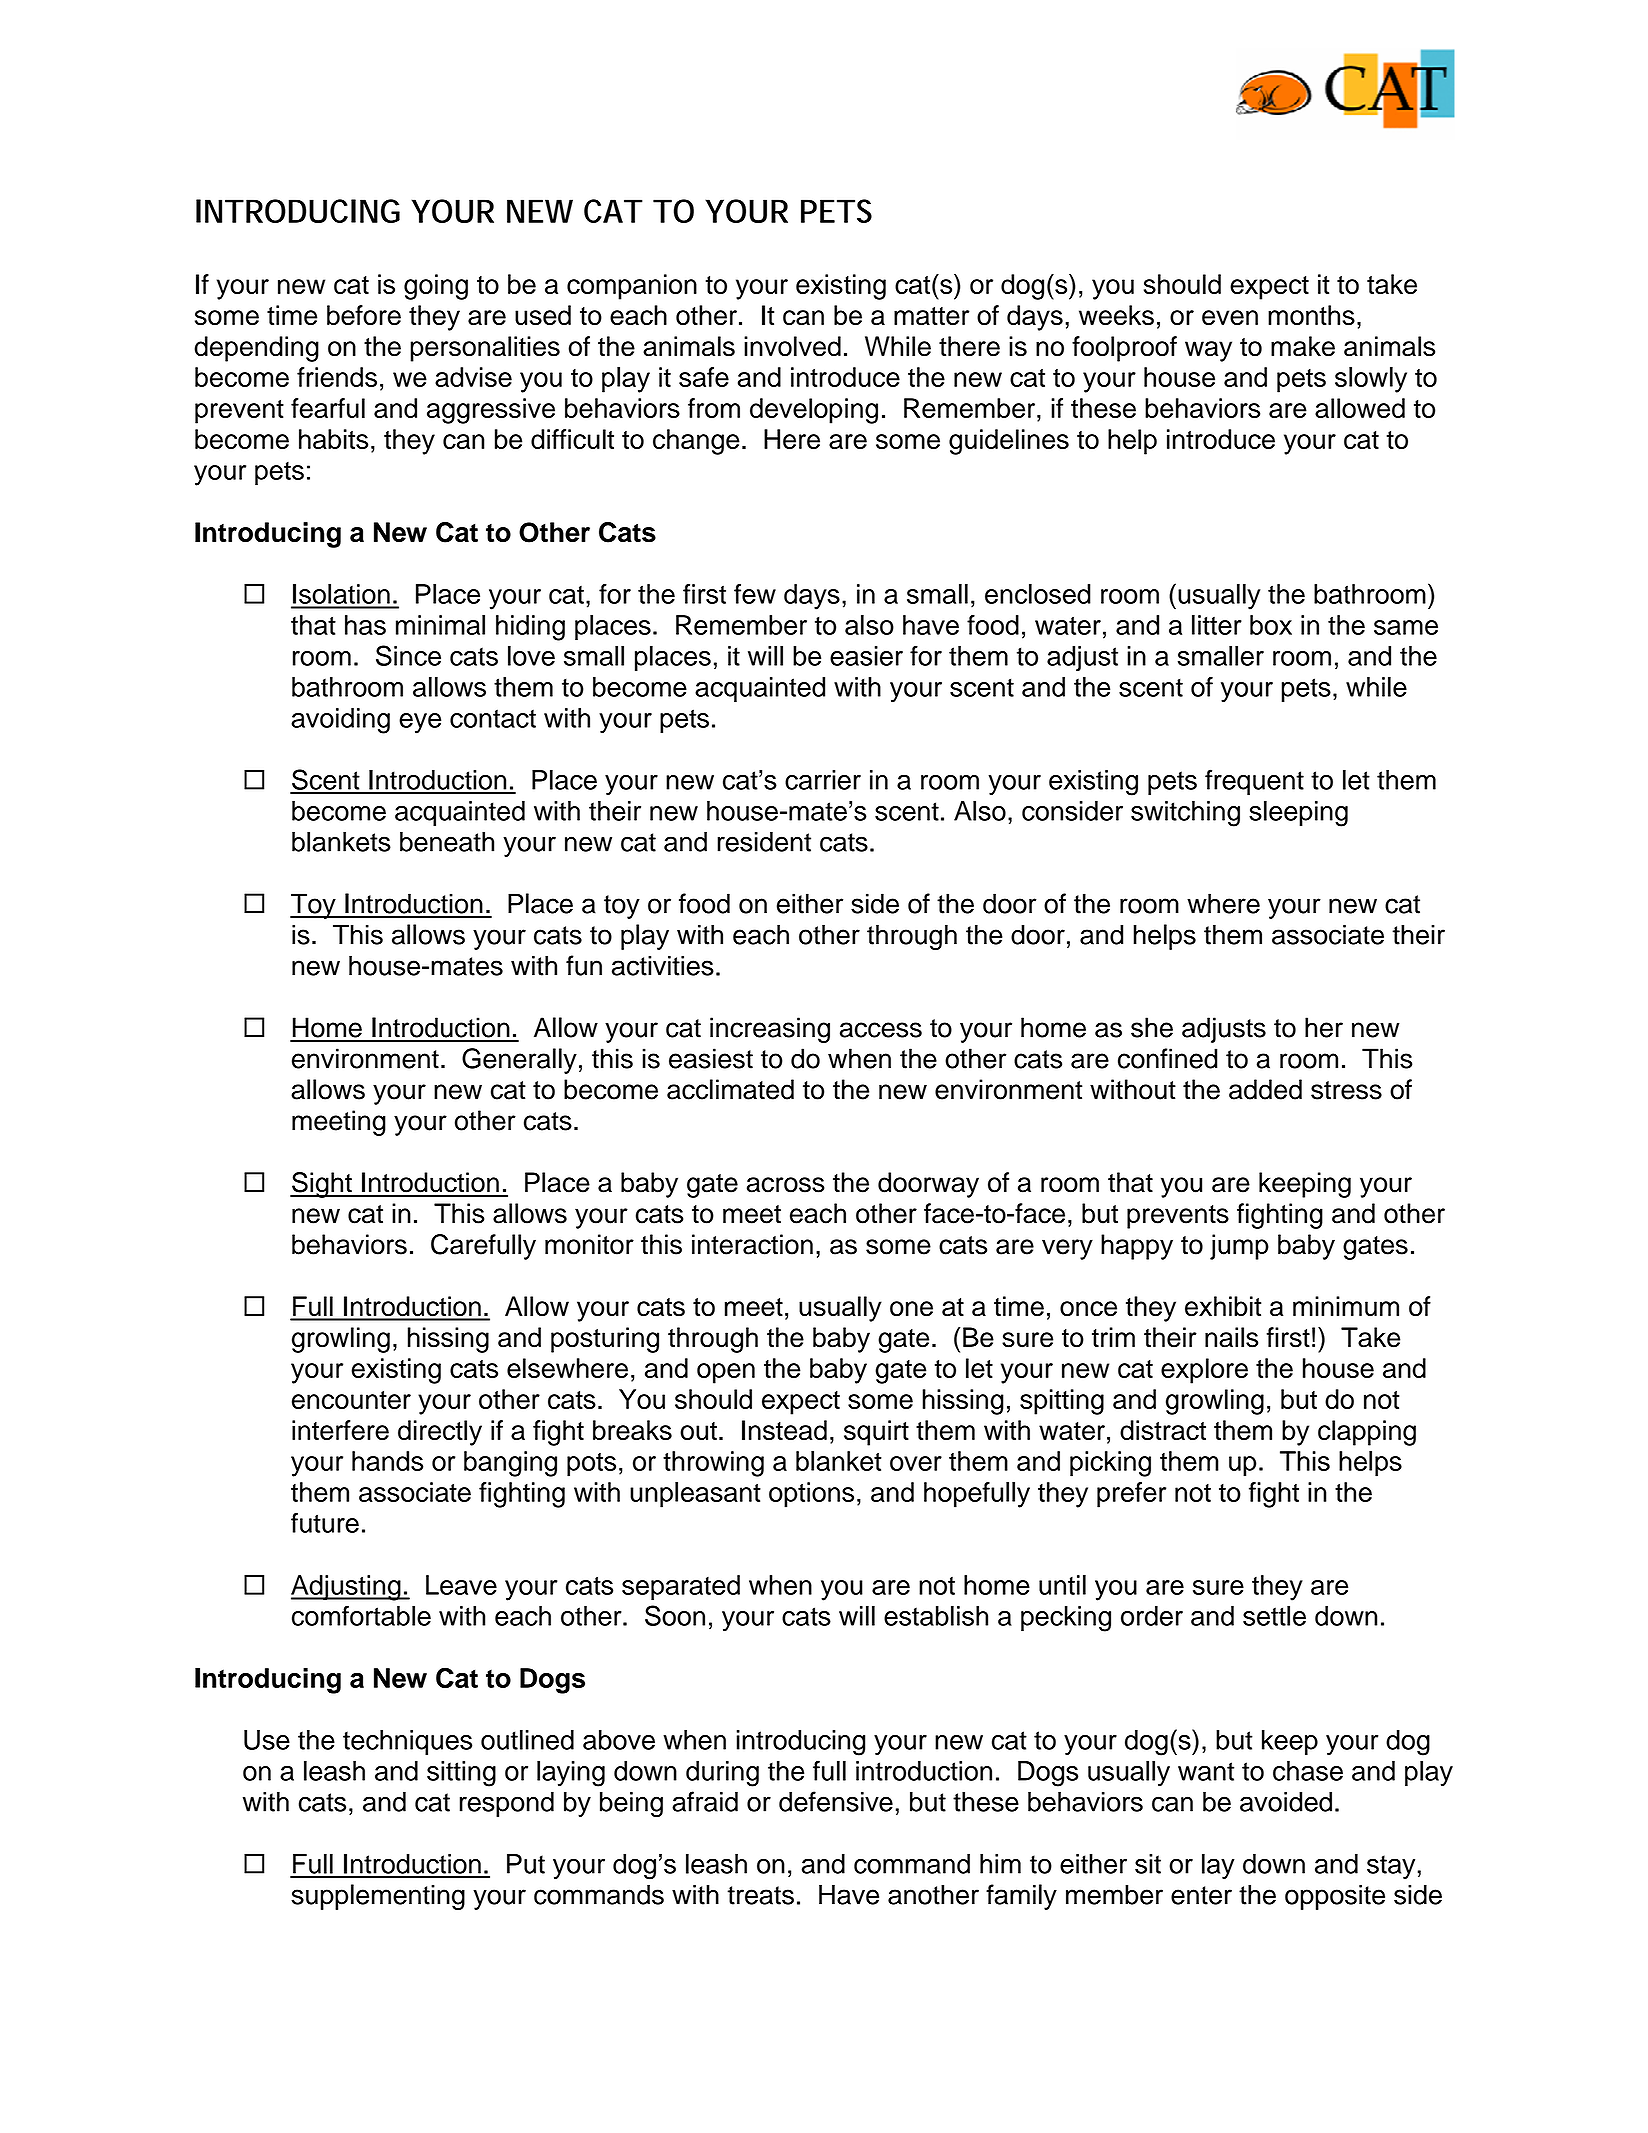 Image resolution: width=1648 pixels, height=2133 pixels. I want to click on options, so click(811, 1495).
